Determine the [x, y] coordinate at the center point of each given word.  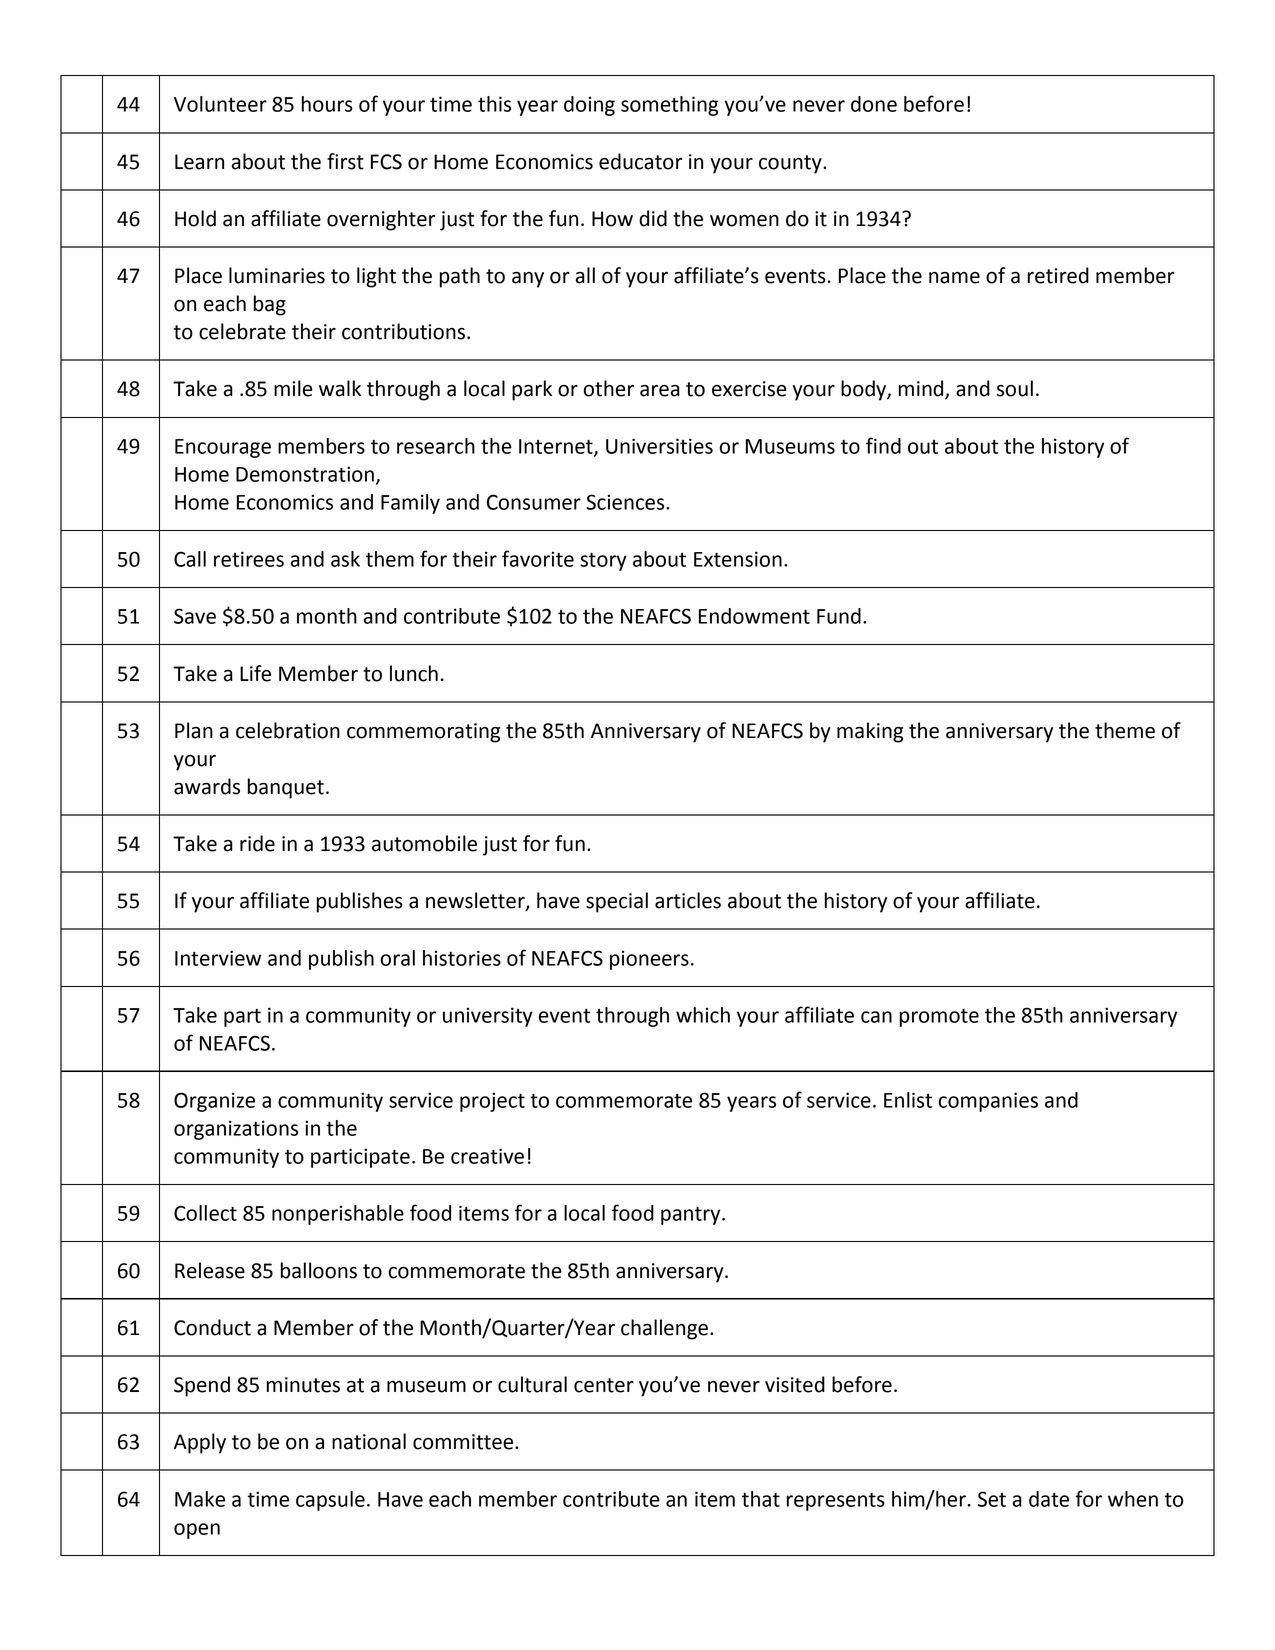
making [870, 732]
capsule [330, 1501]
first [345, 161]
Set [992, 1499]
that [761, 1499]
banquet [286, 788]
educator [640, 161]
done [874, 104]
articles [688, 900]
